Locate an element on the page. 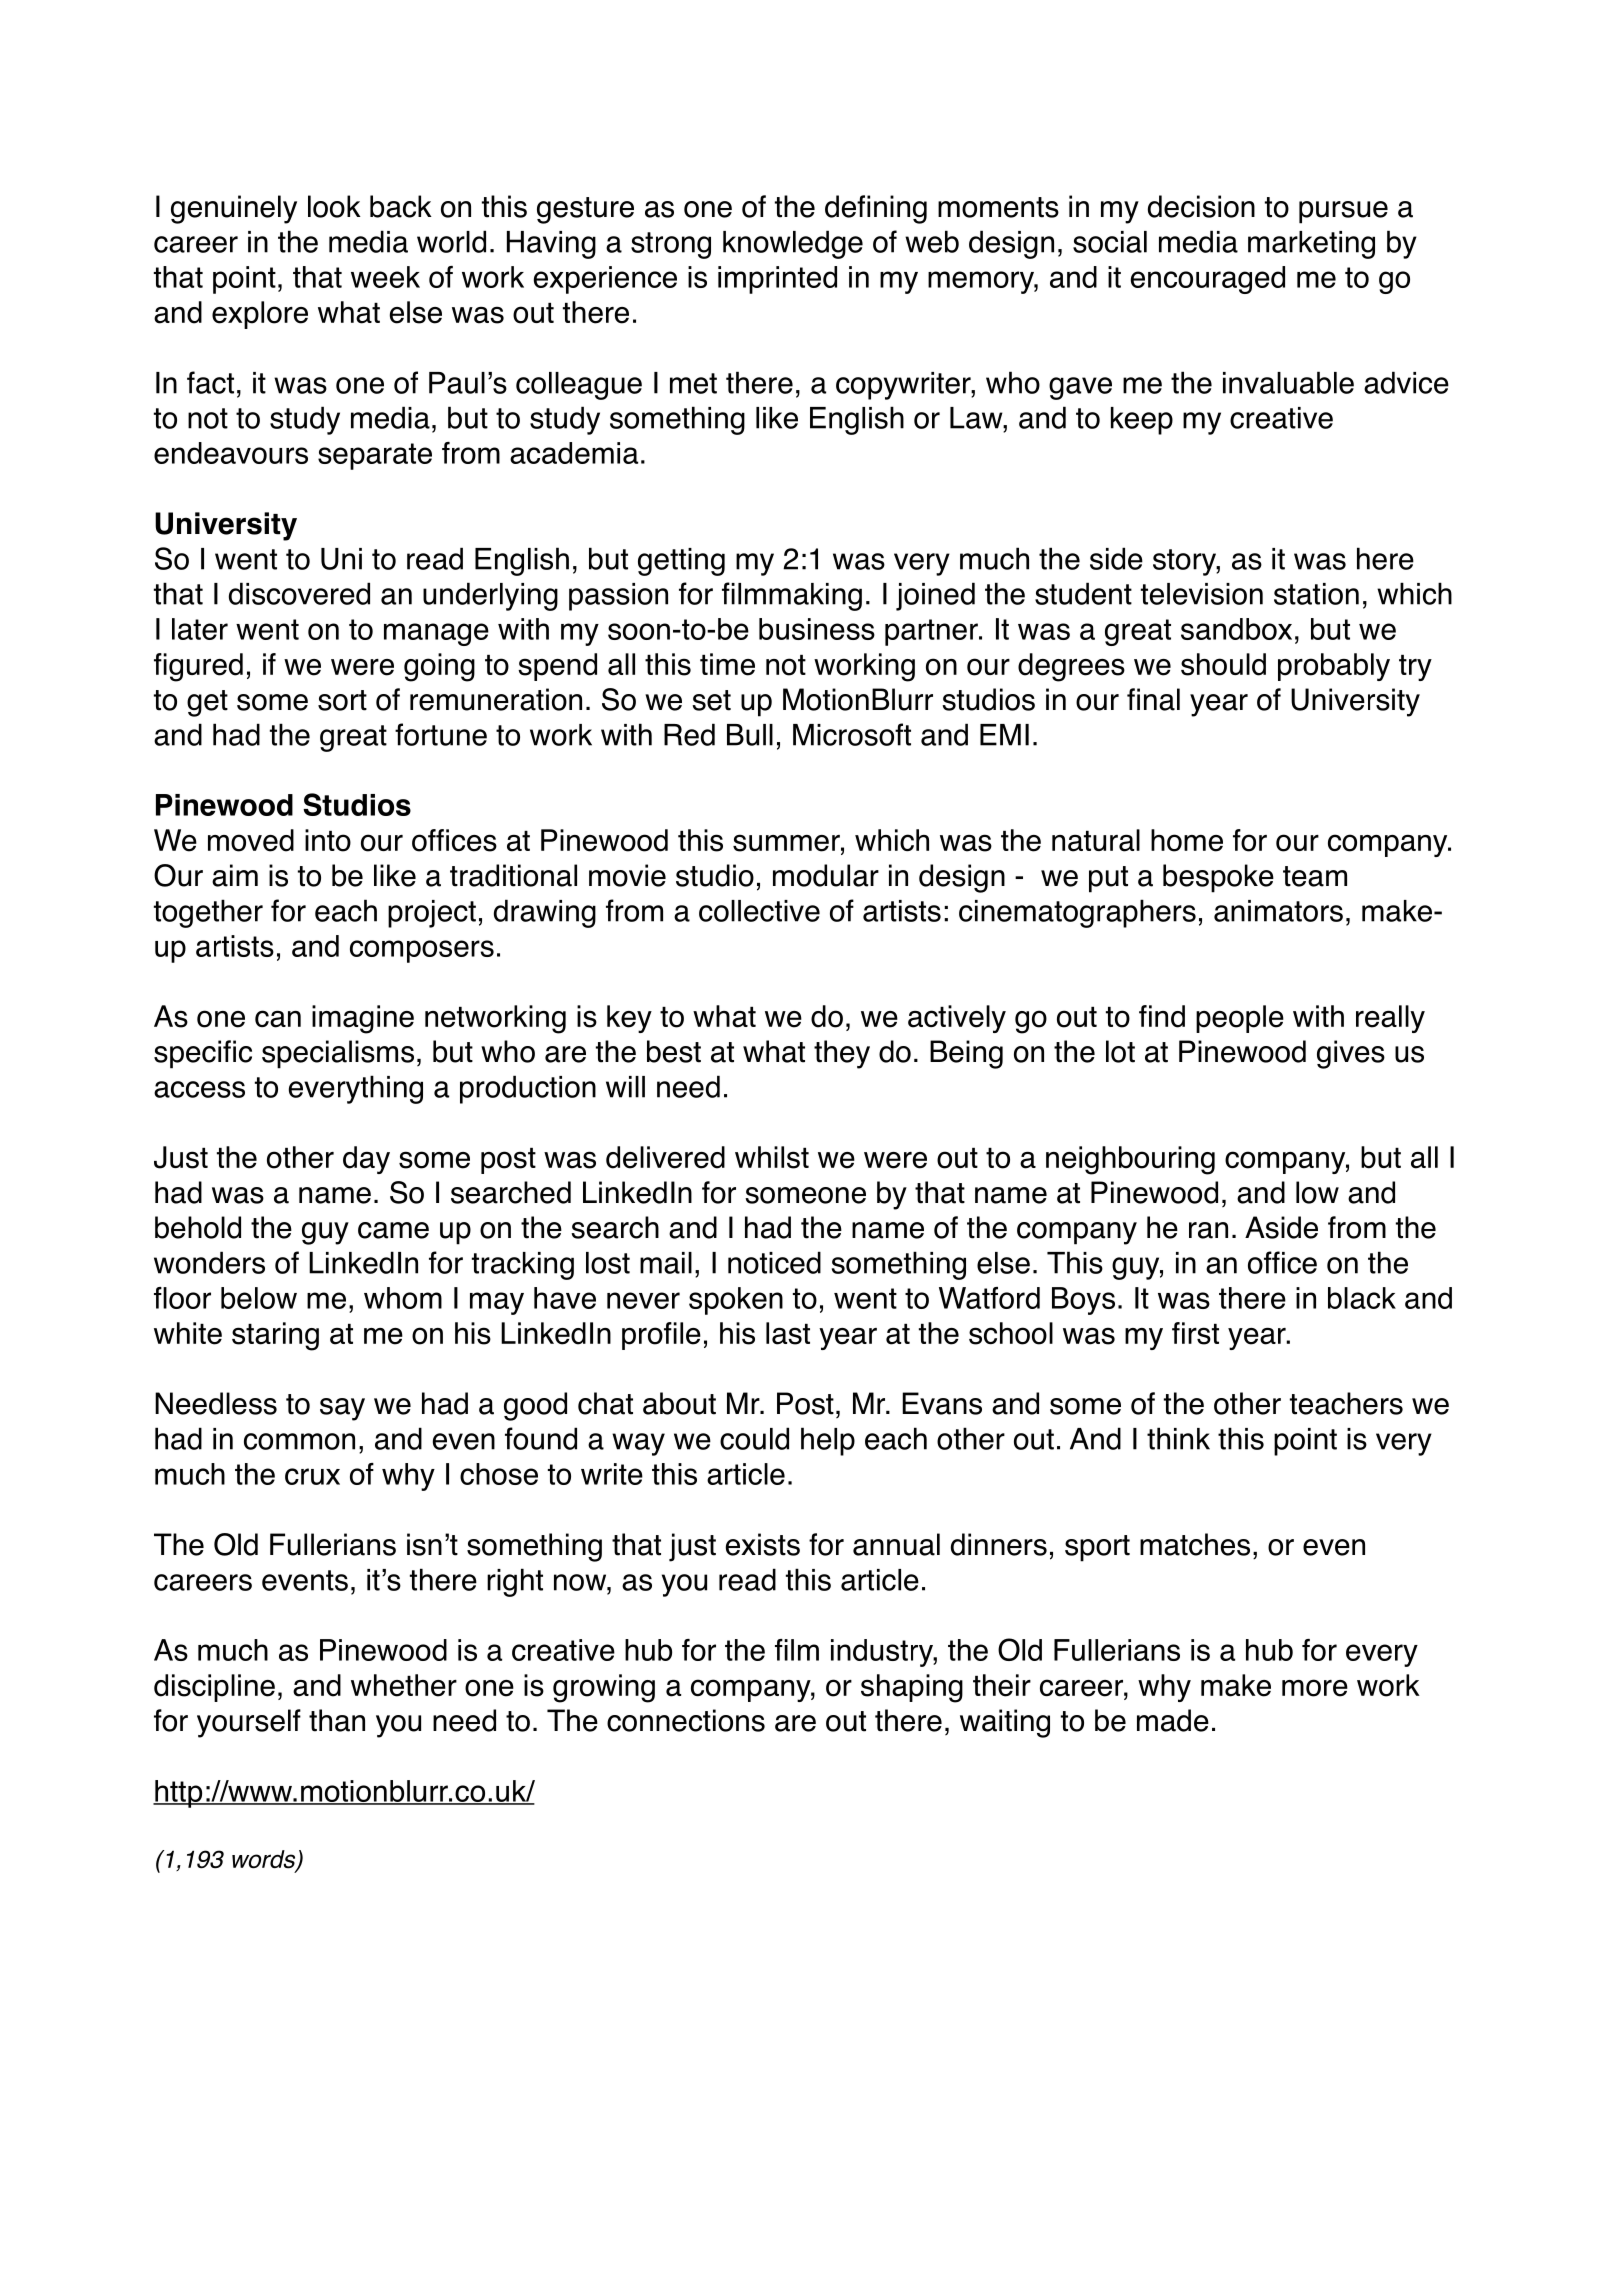 This page has width=1612, height=2280. getting is located at coordinates (681, 562).
